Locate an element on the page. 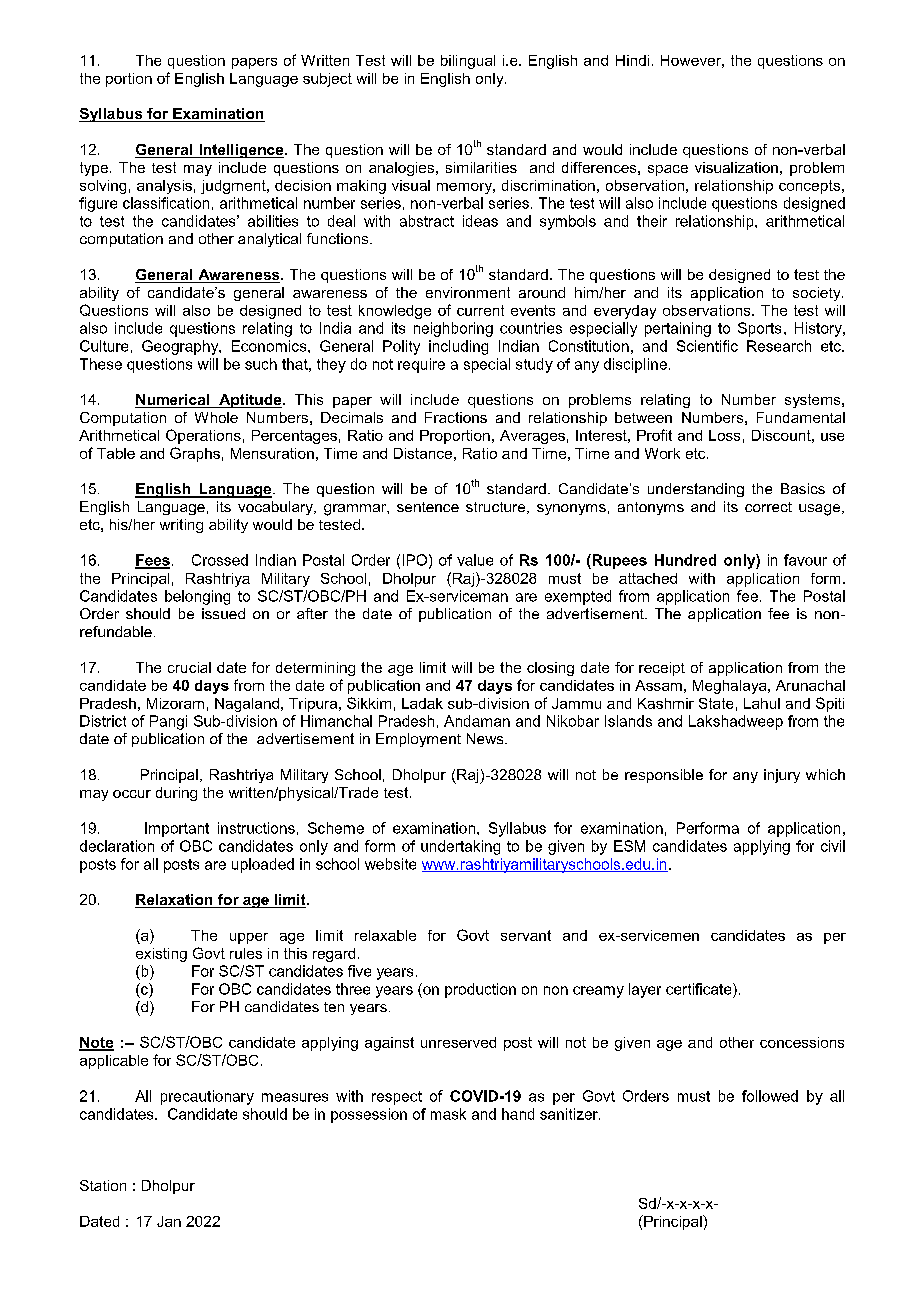  Jan is located at coordinates (169, 1221).
